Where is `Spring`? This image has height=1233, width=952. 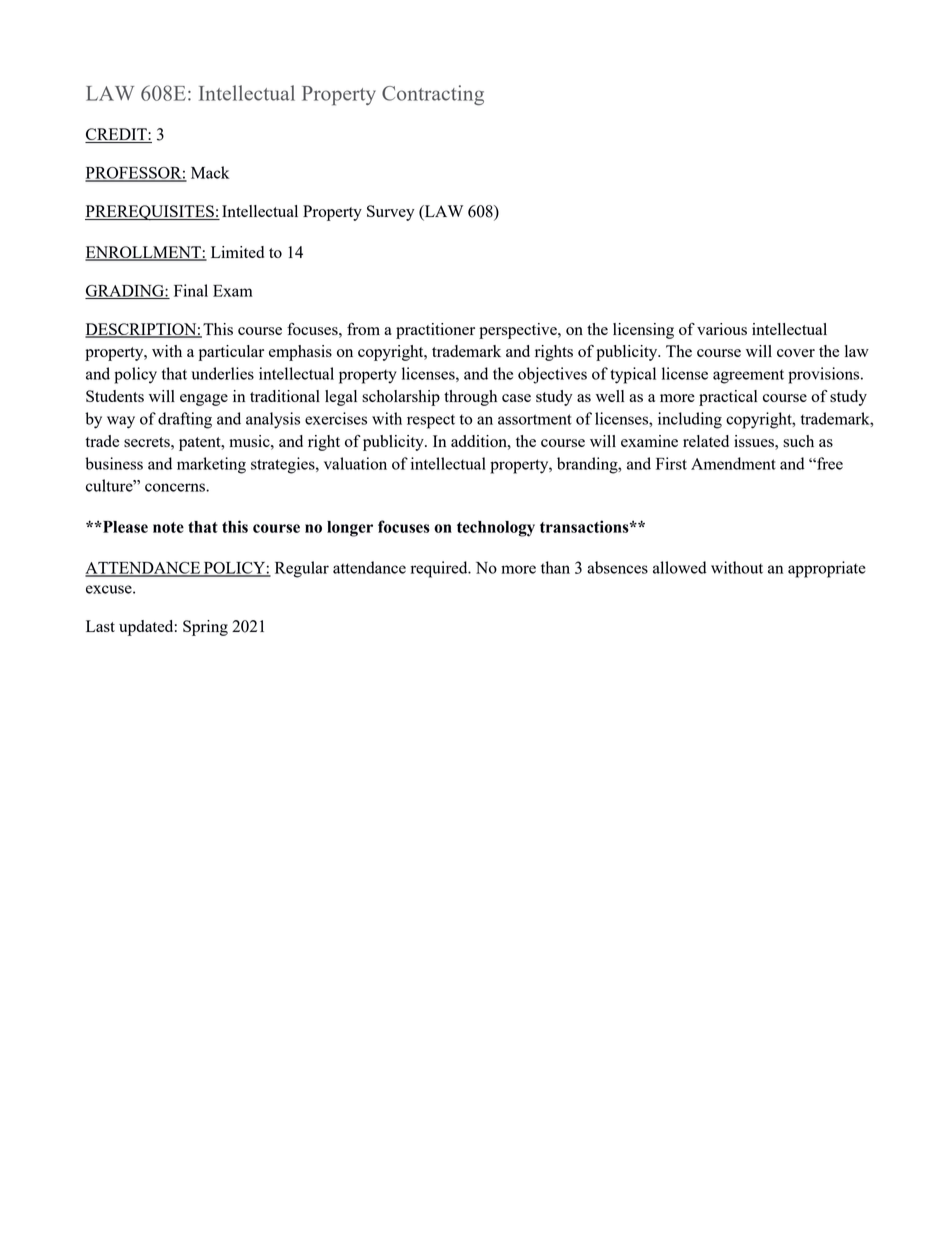 Spring is located at coordinates (205, 628).
